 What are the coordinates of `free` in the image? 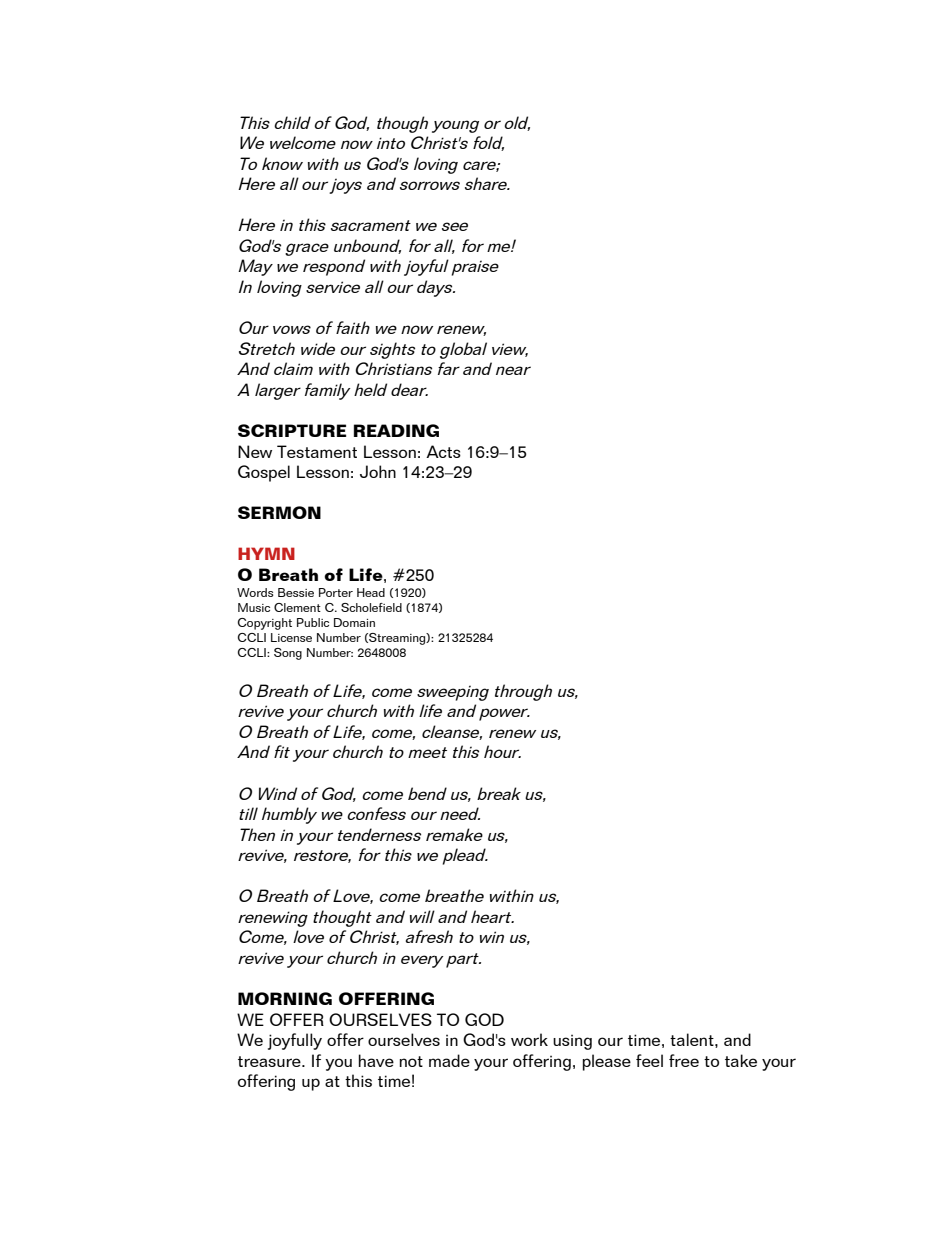 It's located at (684, 1060).
